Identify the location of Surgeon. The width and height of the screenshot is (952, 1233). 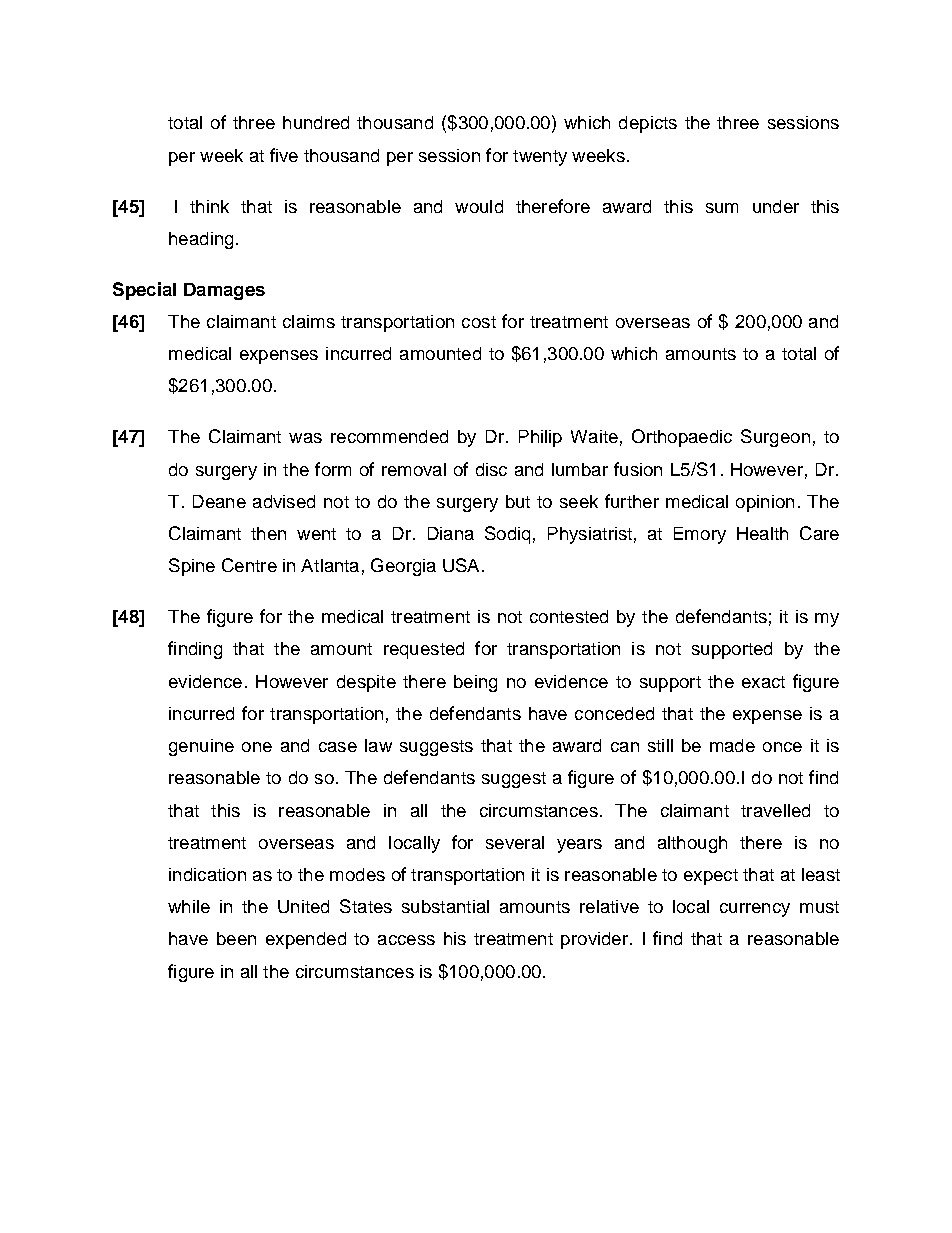
(775, 438).
